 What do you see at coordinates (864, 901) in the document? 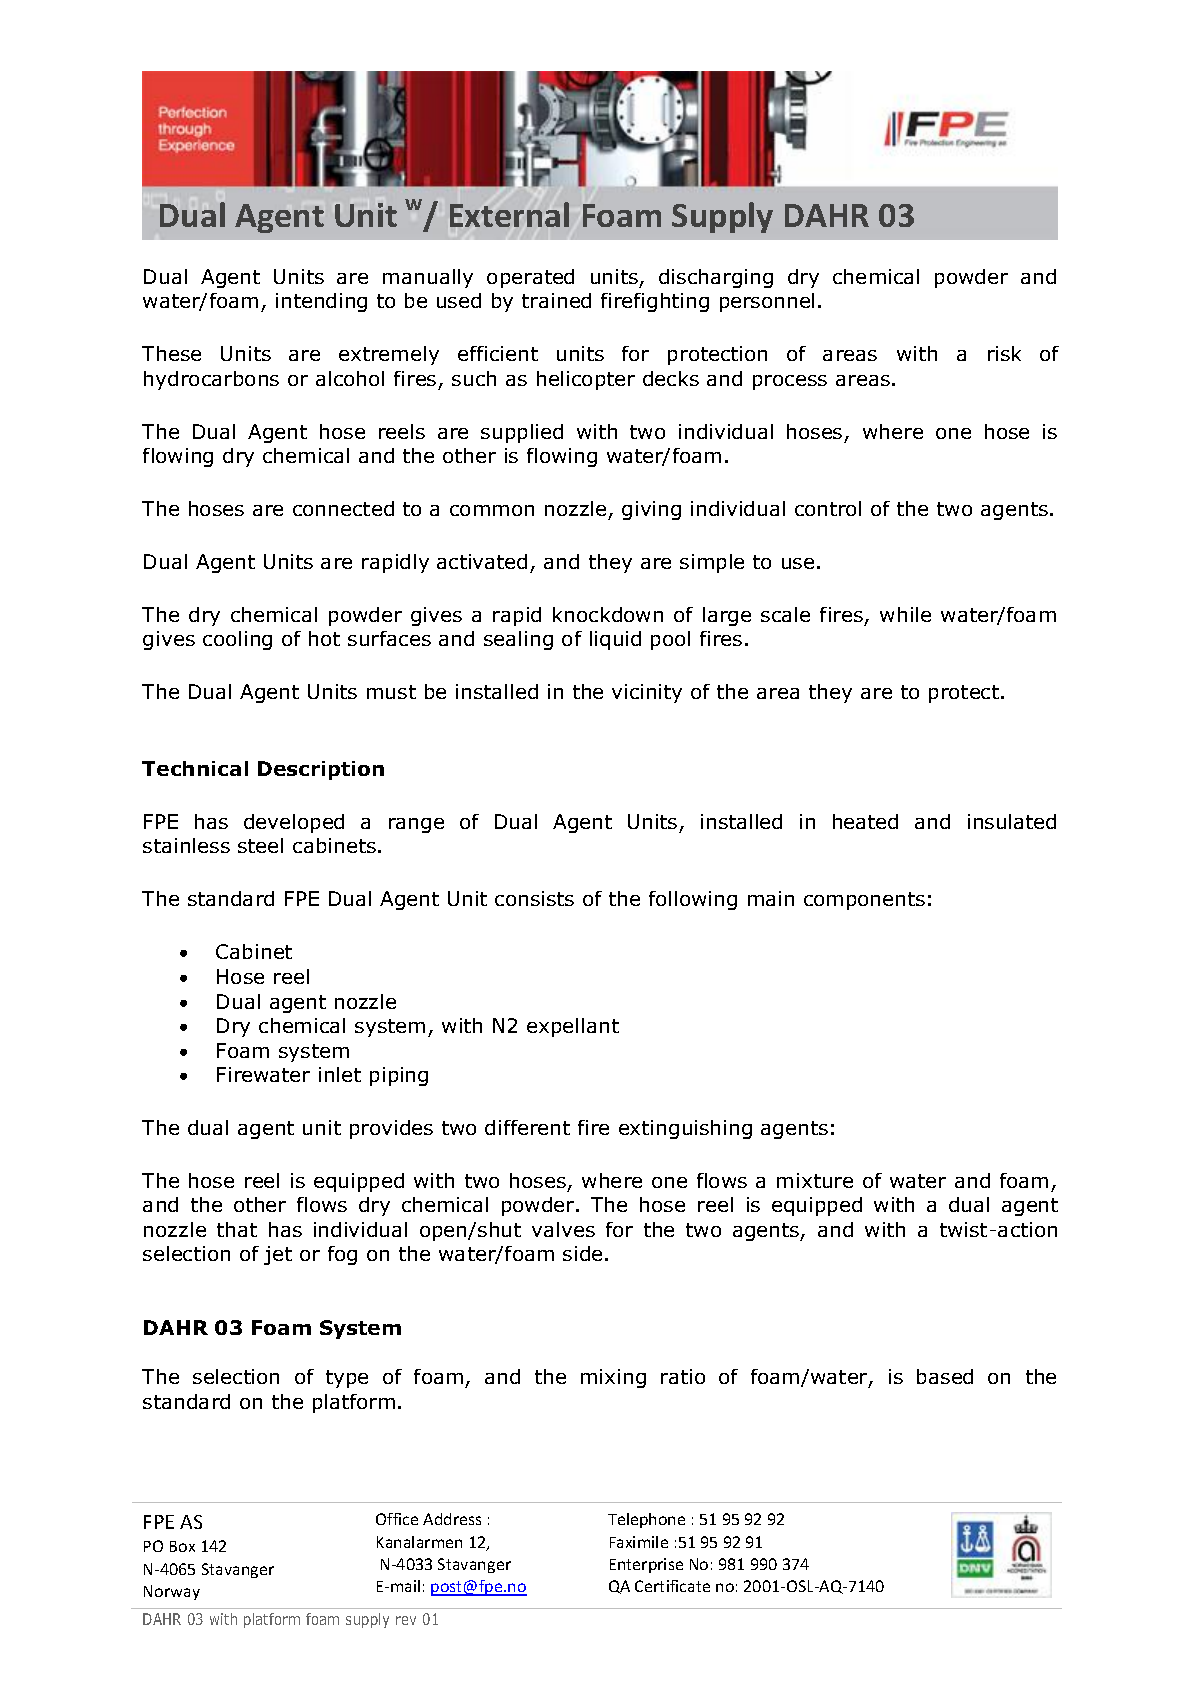
I see `components` at bounding box center [864, 901].
